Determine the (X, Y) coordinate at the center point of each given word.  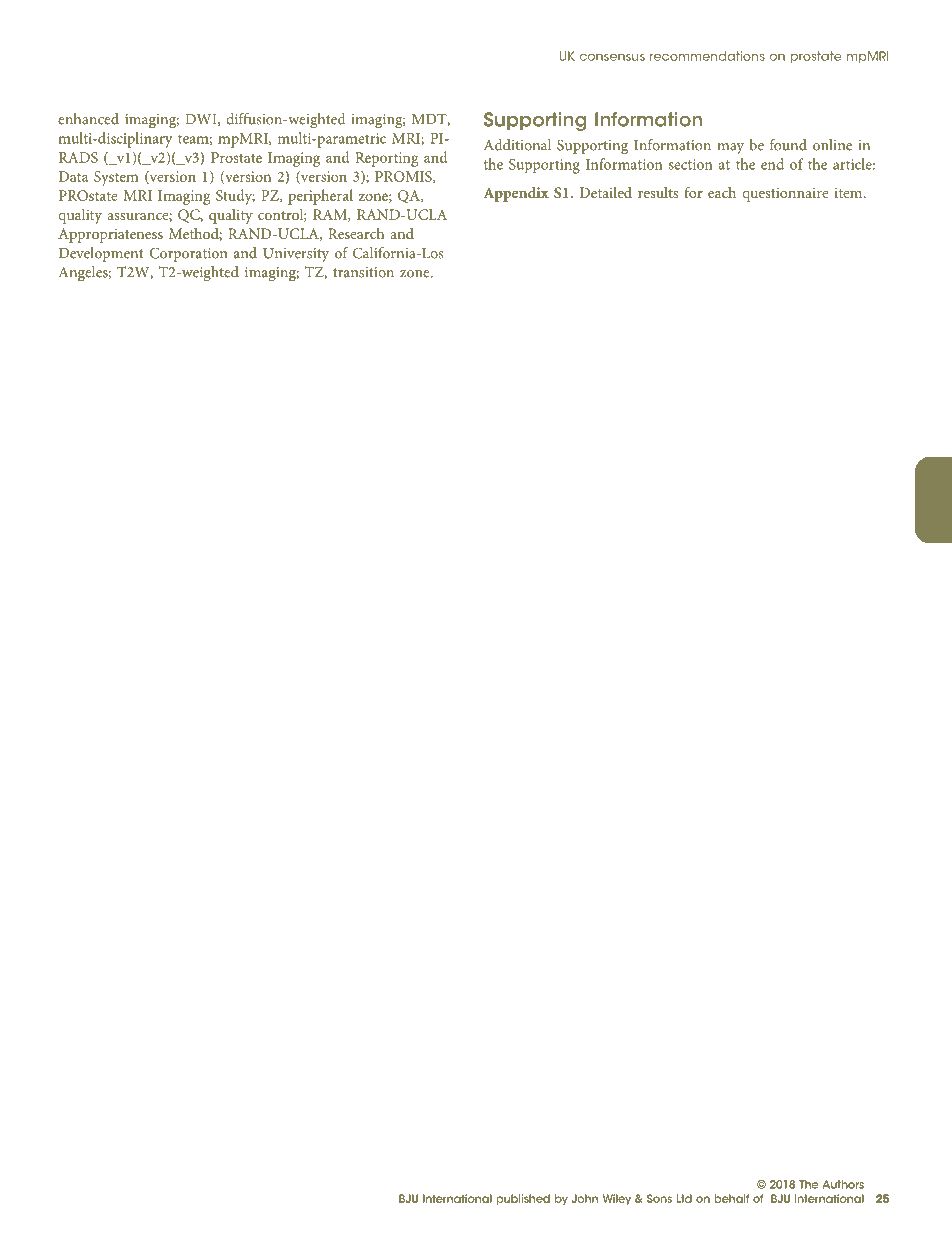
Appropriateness (110, 235)
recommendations (707, 56)
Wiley (617, 1199)
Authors (843, 1184)
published (523, 1199)
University (296, 255)
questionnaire (785, 194)
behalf (731, 1198)
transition (363, 272)
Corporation (188, 254)
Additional (517, 145)
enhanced (88, 119)
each (722, 192)
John (585, 1198)
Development (101, 254)
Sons (659, 1198)
